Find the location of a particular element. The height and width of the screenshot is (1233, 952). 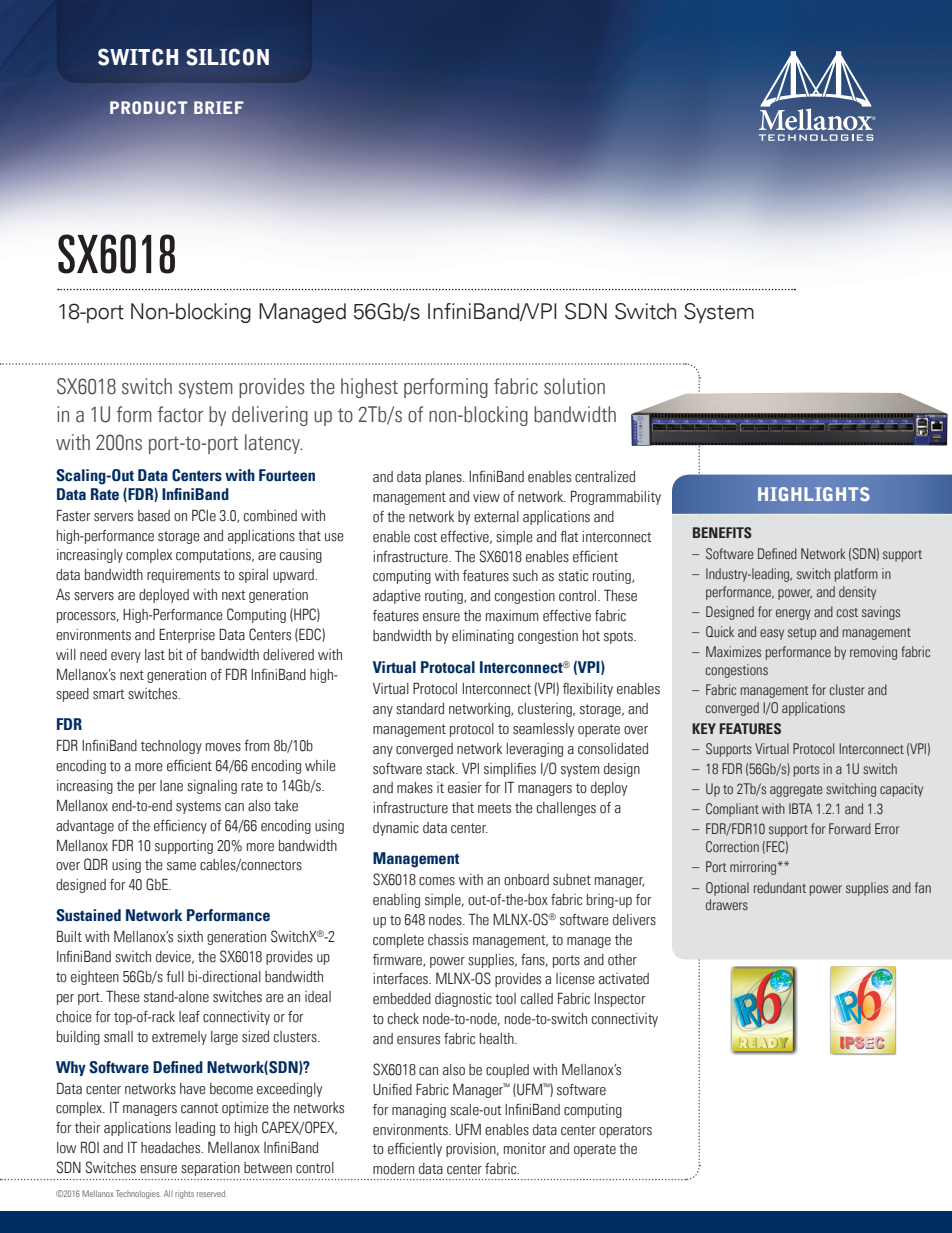

factor is located at coordinates (180, 414).
